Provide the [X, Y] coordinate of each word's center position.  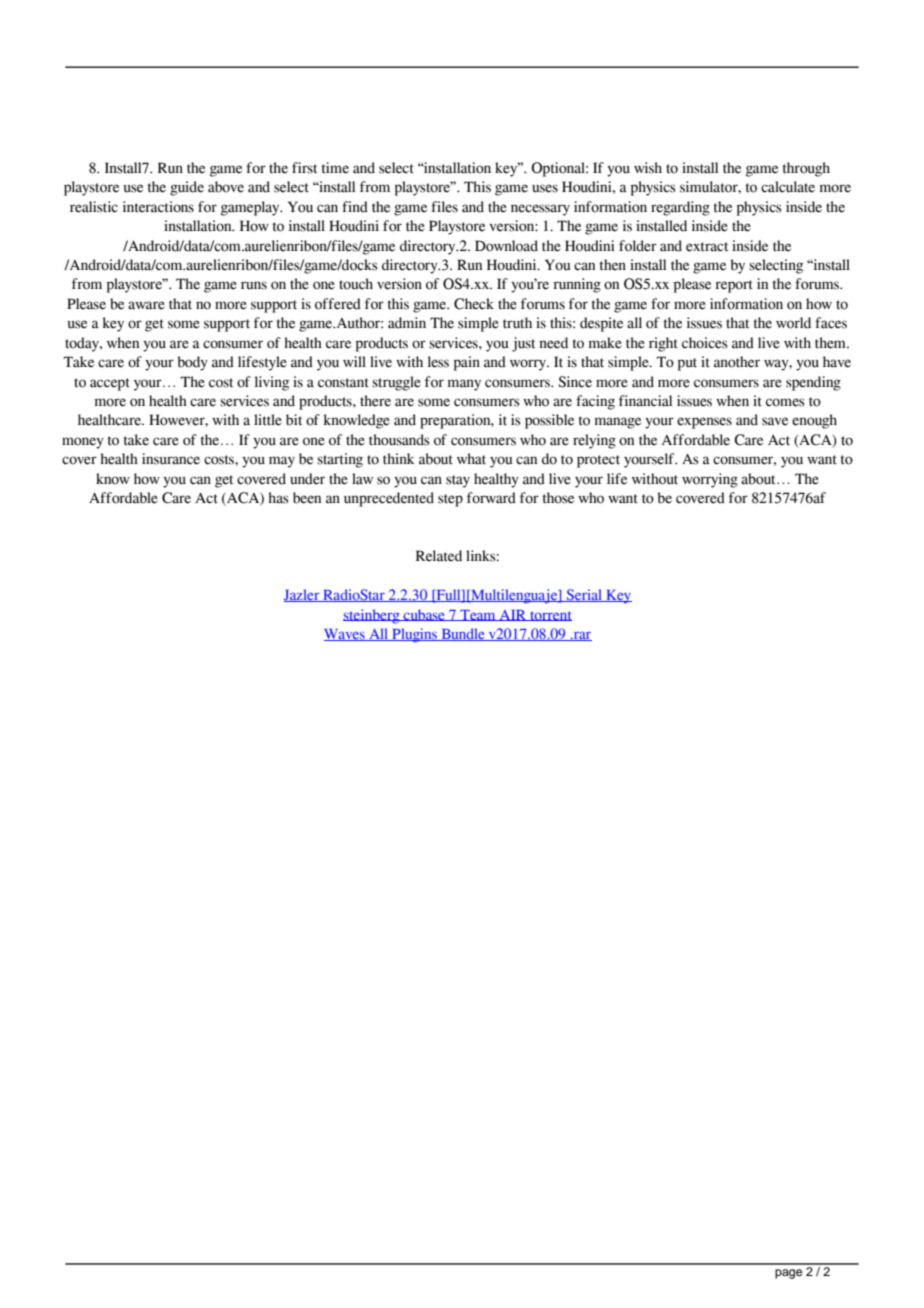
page [788, 1274]
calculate [788, 187]
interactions [158, 207]
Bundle [463, 634]
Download [506, 246]
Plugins [414, 635]
